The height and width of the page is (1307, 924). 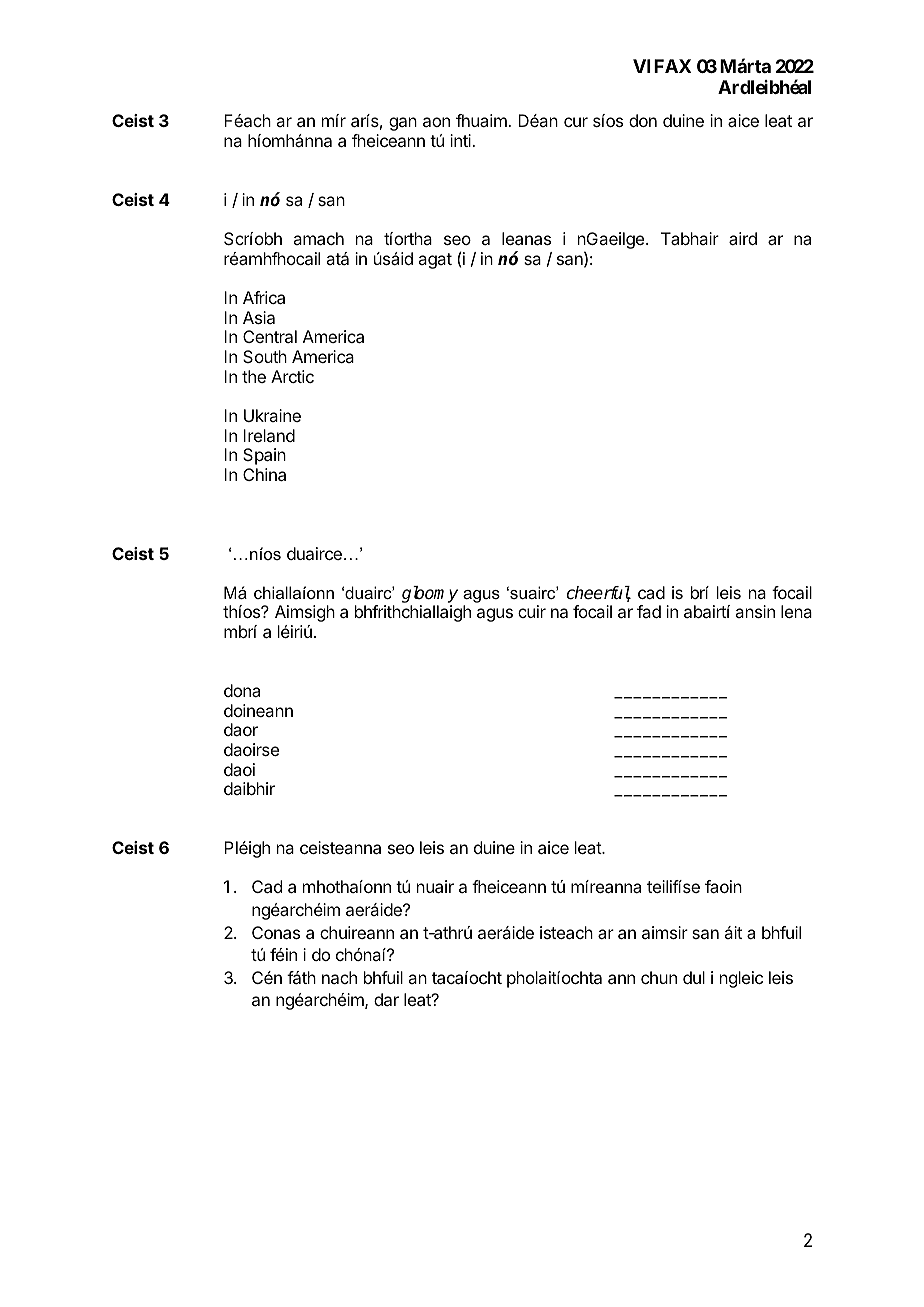 What do you see at coordinates (386, 999) in the page?
I see `dar` at bounding box center [386, 999].
